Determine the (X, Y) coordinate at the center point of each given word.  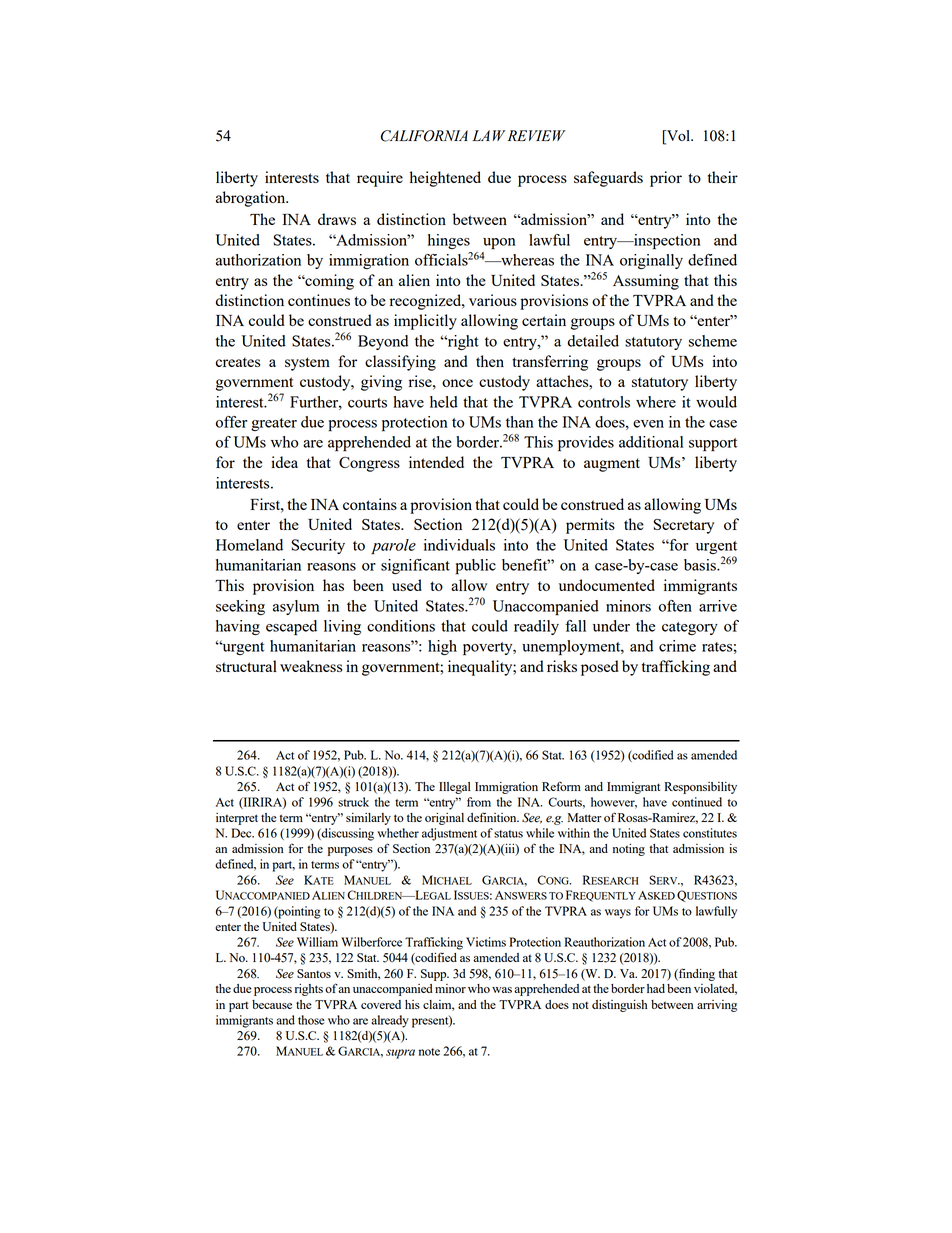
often (675, 606)
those (311, 1020)
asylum (296, 607)
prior (666, 179)
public (475, 566)
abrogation (252, 199)
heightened (445, 179)
